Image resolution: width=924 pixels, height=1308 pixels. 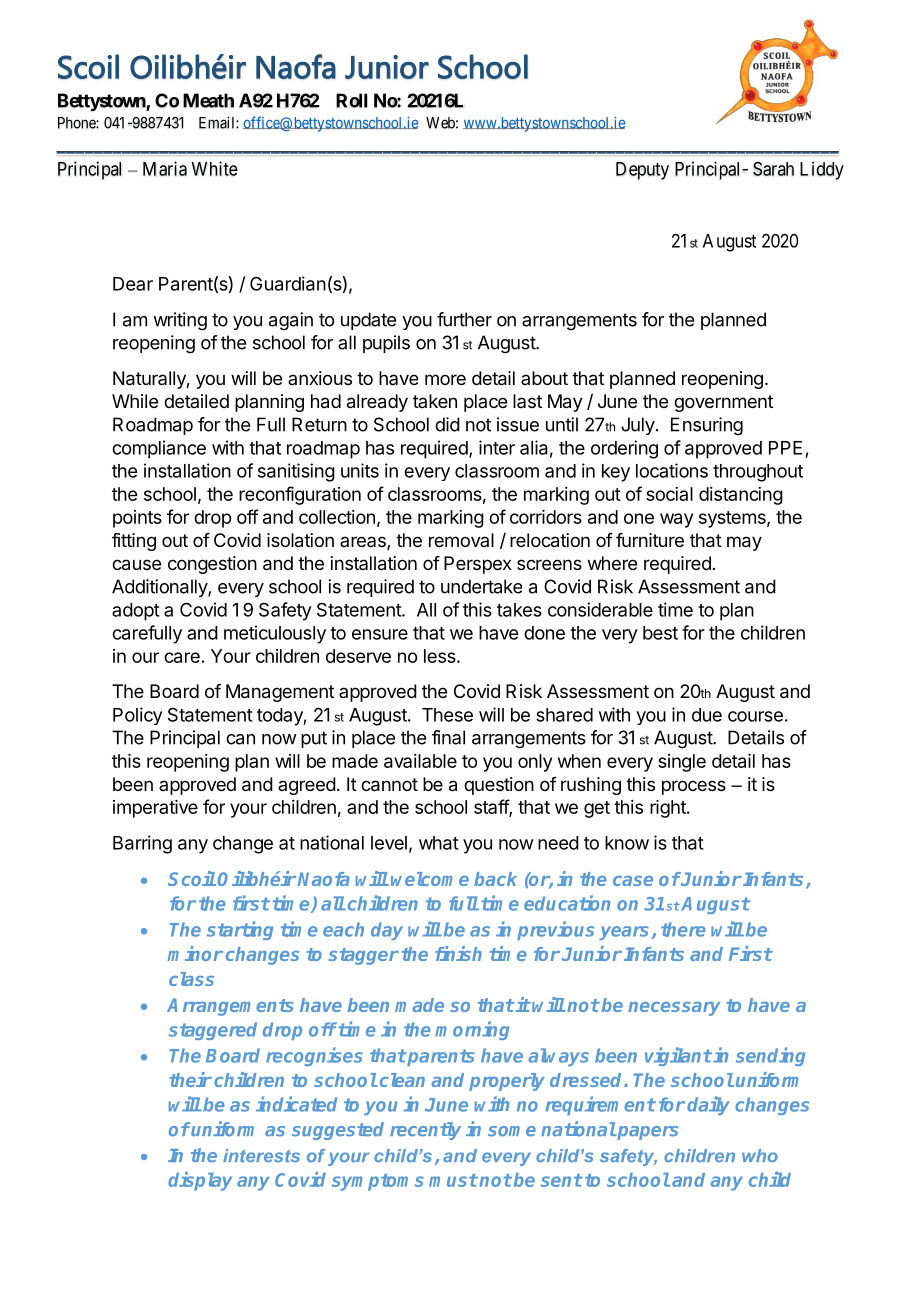 I want to click on compliance, so click(x=159, y=449).
